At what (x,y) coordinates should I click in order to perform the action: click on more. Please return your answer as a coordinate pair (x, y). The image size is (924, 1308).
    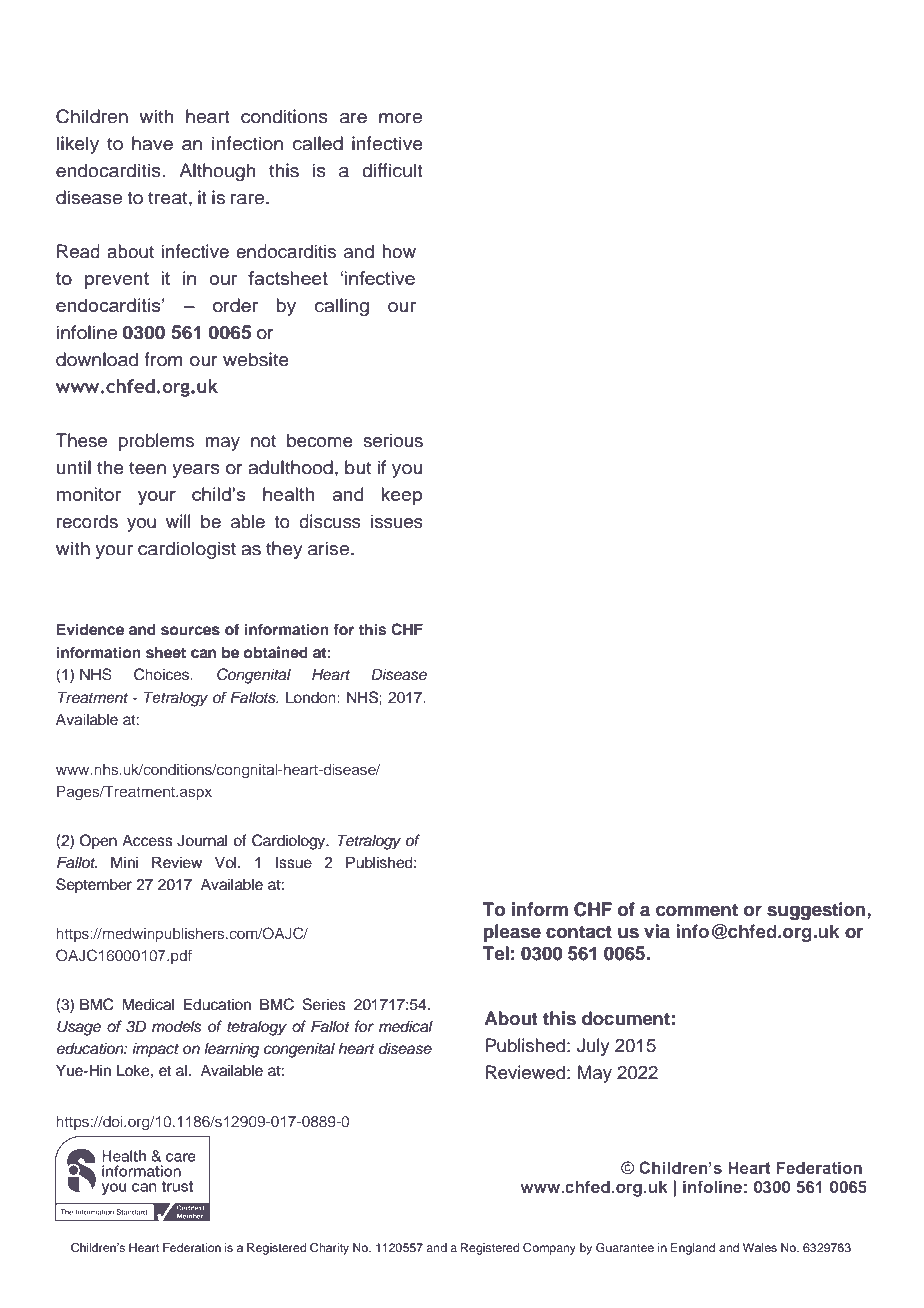
    Looking at the image, I should click on (400, 118).
